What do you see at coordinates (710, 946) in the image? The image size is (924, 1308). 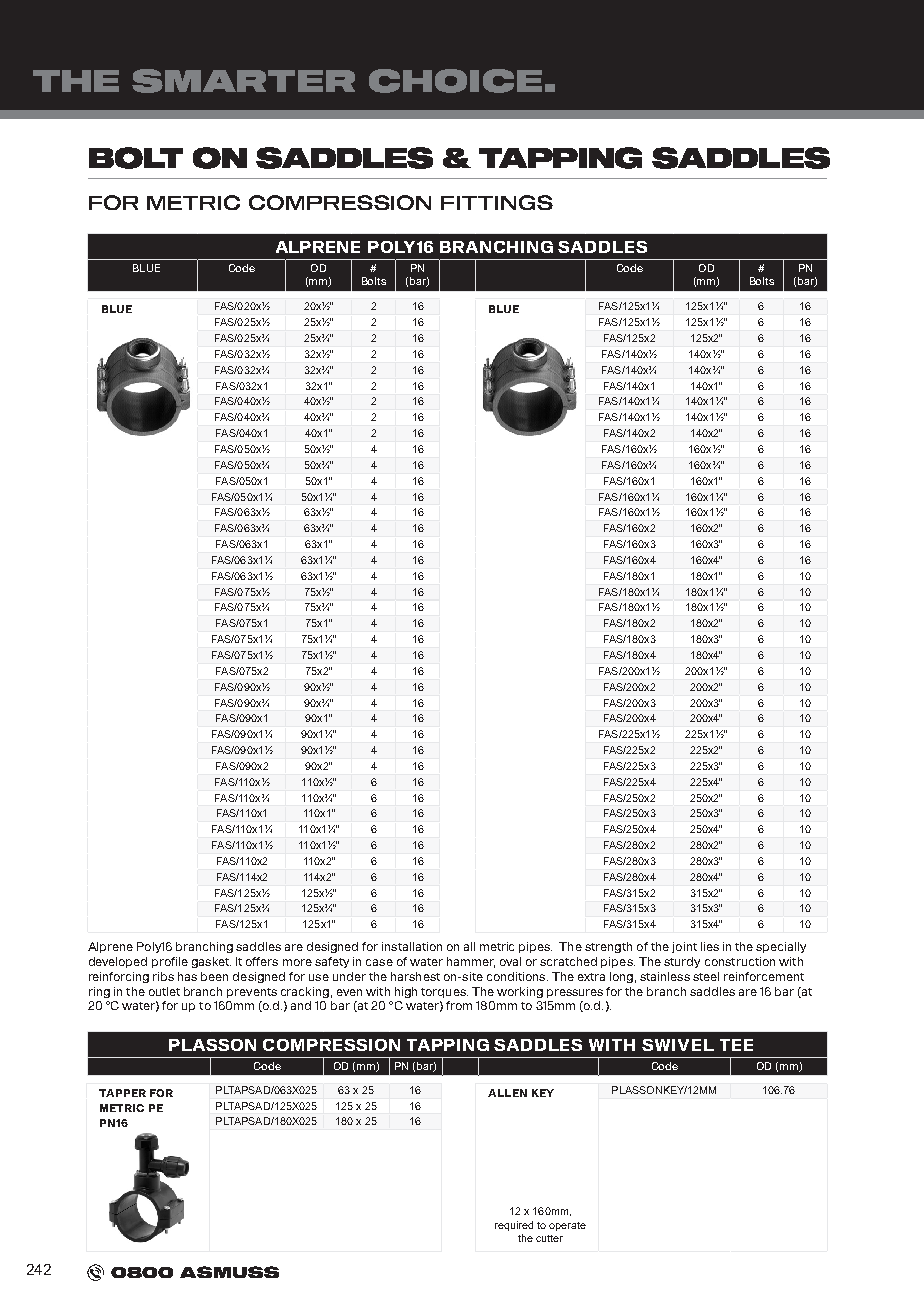 I see `lies` at bounding box center [710, 946].
